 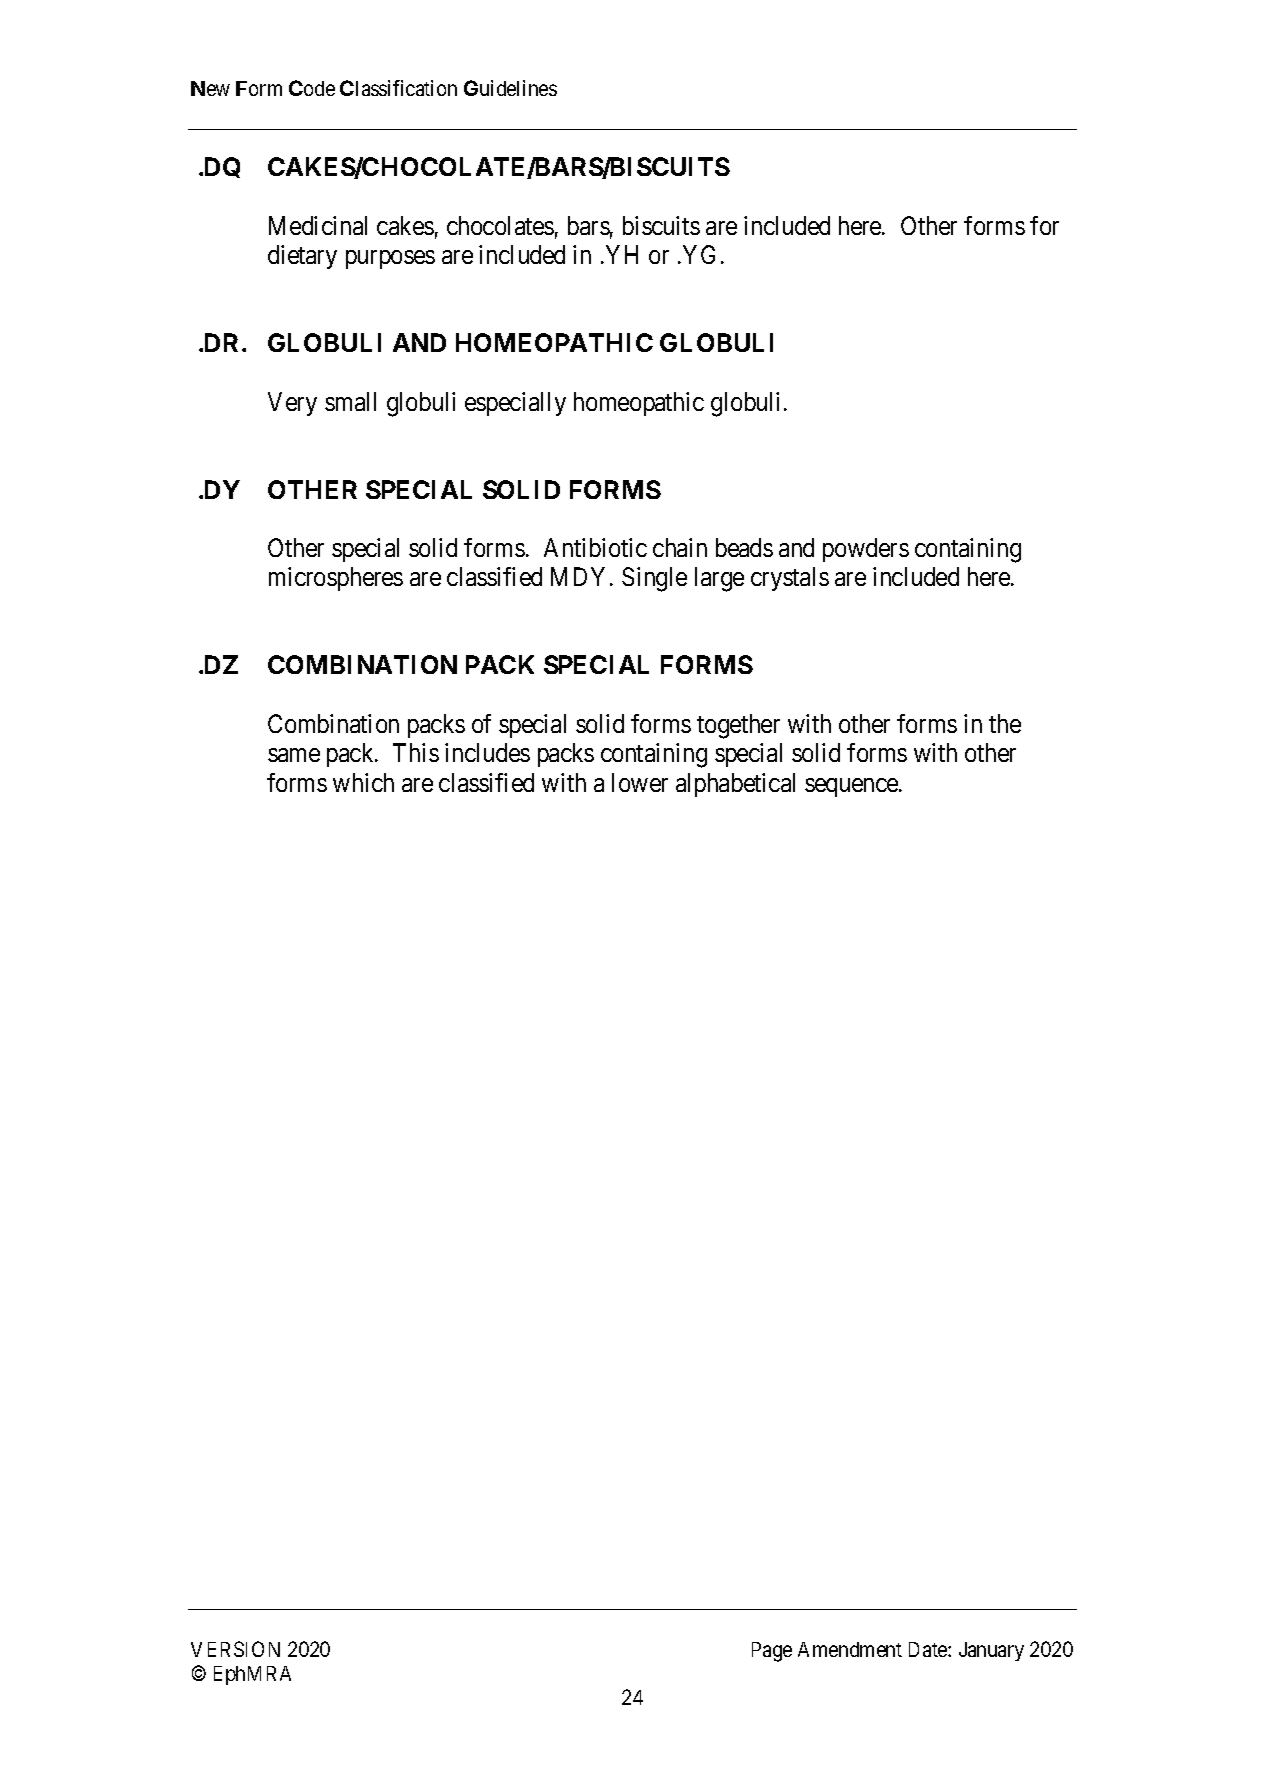 I want to click on sequence, so click(x=852, y=787).
